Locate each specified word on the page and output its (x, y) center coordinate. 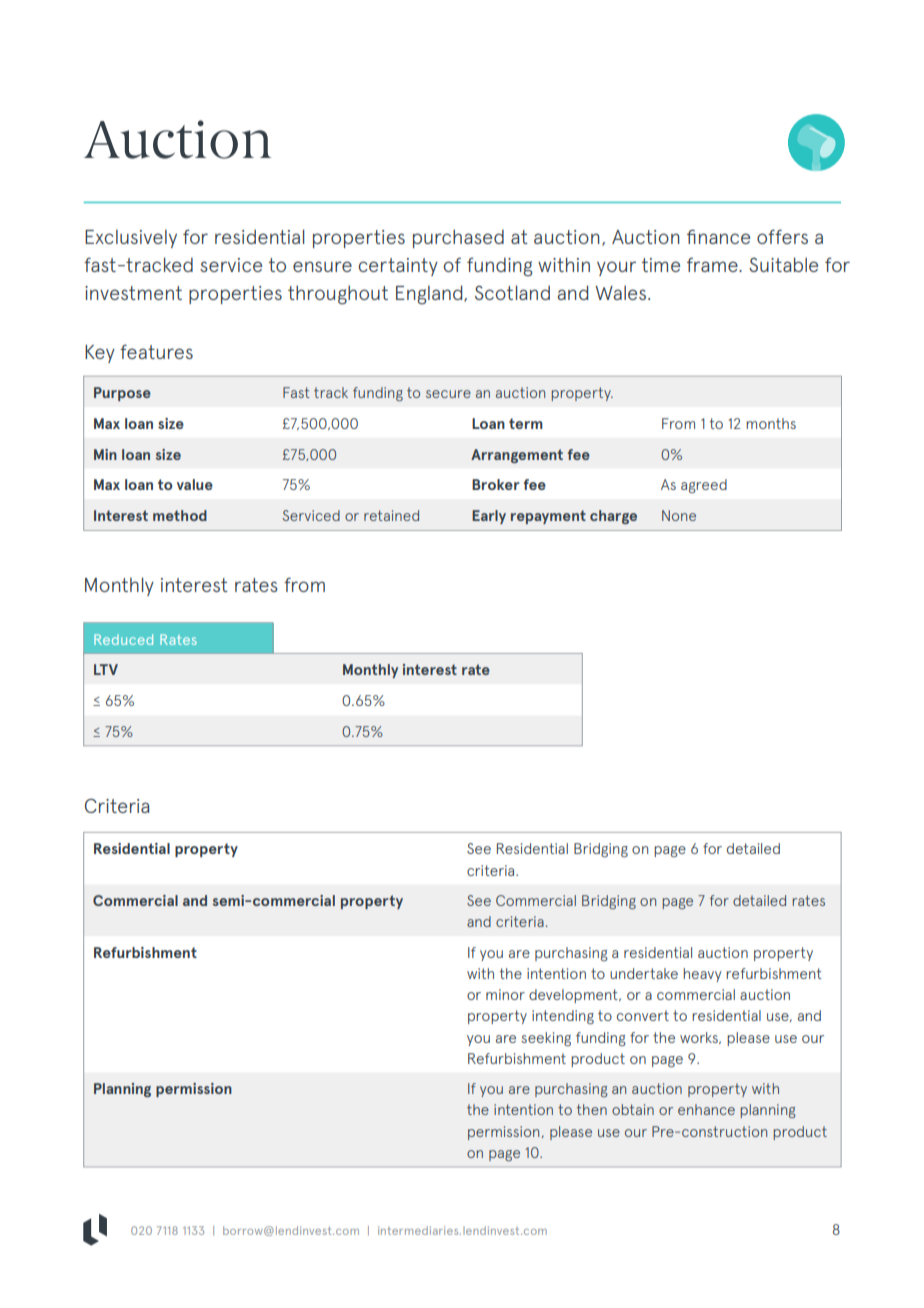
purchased (458, 238)
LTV (106, 669)
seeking (546, 1039)
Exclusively (131, 239)
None (679, 515)
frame (713, 264)
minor (505, 994)
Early (489, 517)
